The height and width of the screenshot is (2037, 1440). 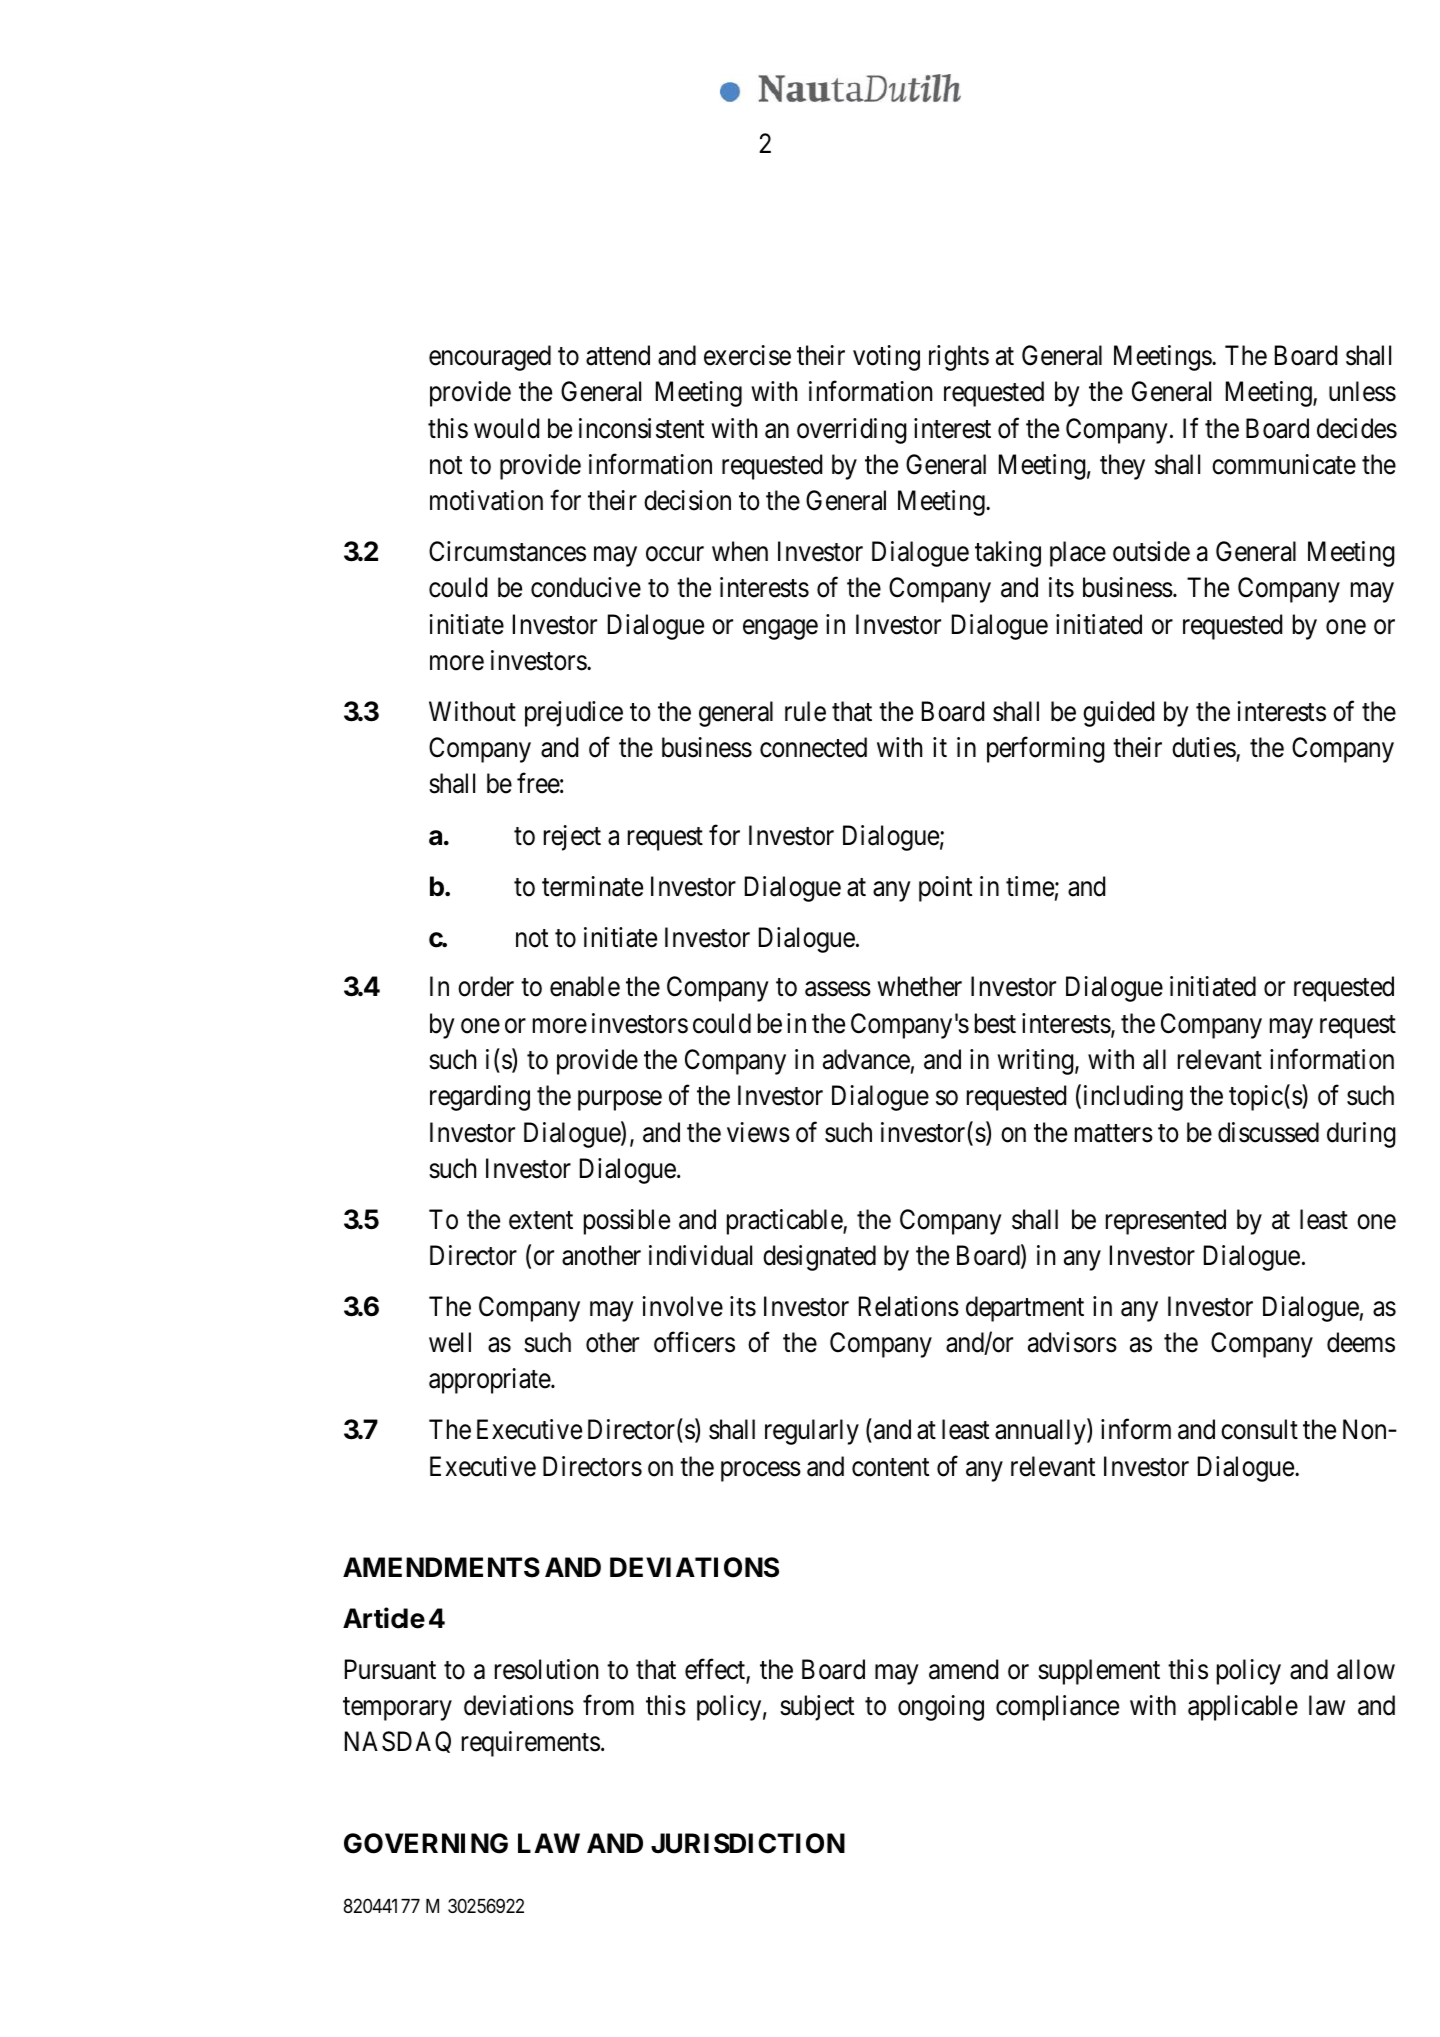 What do you see at coordinates (866, 1059) in the screenshot?
I see `advance` at bounding box center [866, 1059].
